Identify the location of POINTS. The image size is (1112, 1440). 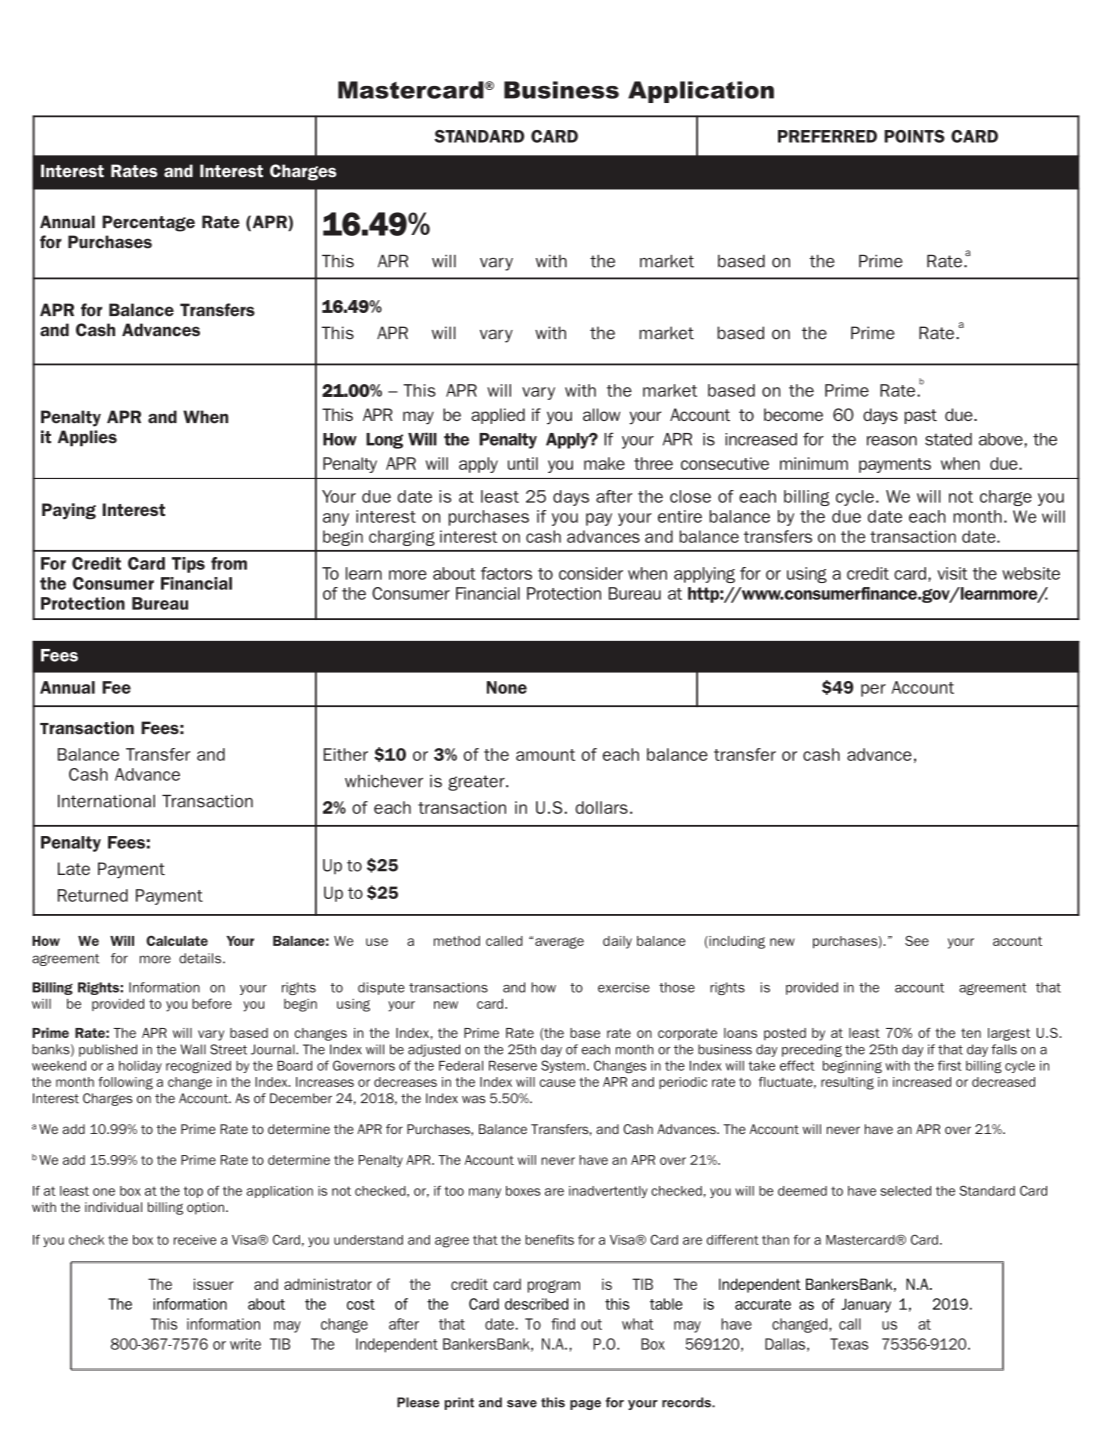
(914, 136).
